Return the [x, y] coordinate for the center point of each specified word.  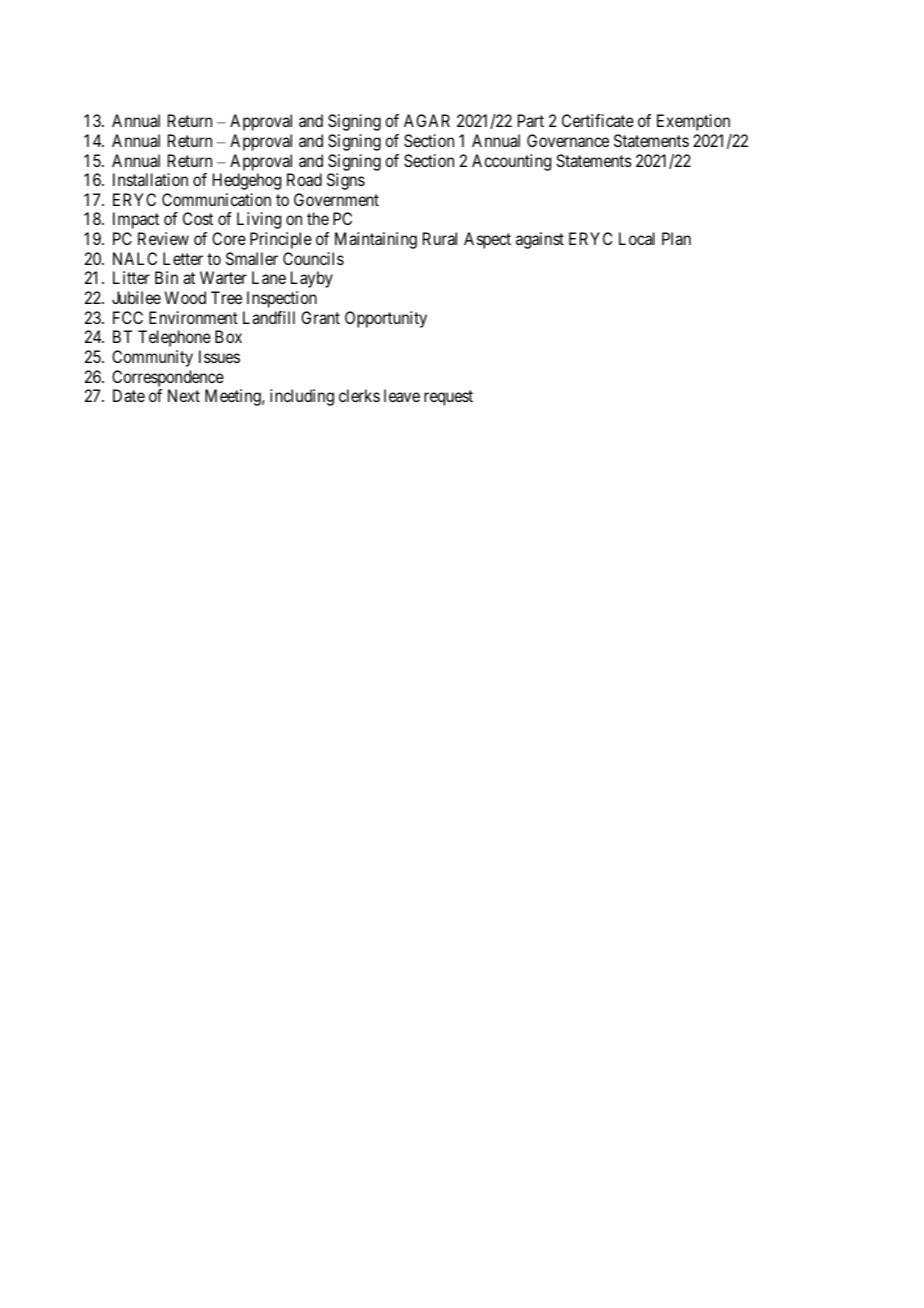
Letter [183, 258]
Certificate [598, 120]
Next [184, 395]
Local [637, 238]
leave [402, 395]
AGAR [427, 120]
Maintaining [376, 240]
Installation [150, 179]
